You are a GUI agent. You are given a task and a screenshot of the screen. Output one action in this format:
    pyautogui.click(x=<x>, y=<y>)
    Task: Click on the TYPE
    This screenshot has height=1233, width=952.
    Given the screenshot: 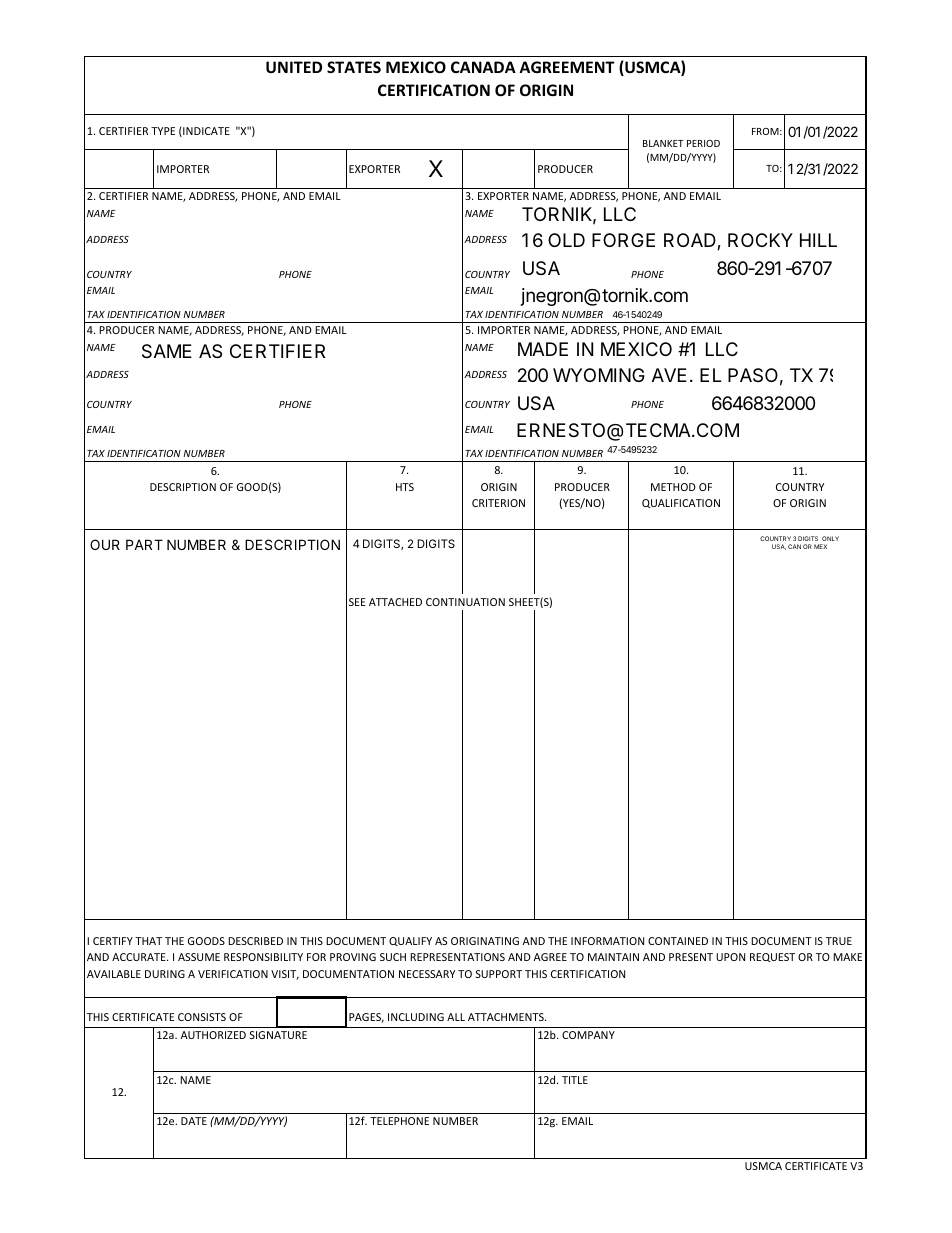 What is the action you would take?
    pyautogui.click(x=163, y=131)
